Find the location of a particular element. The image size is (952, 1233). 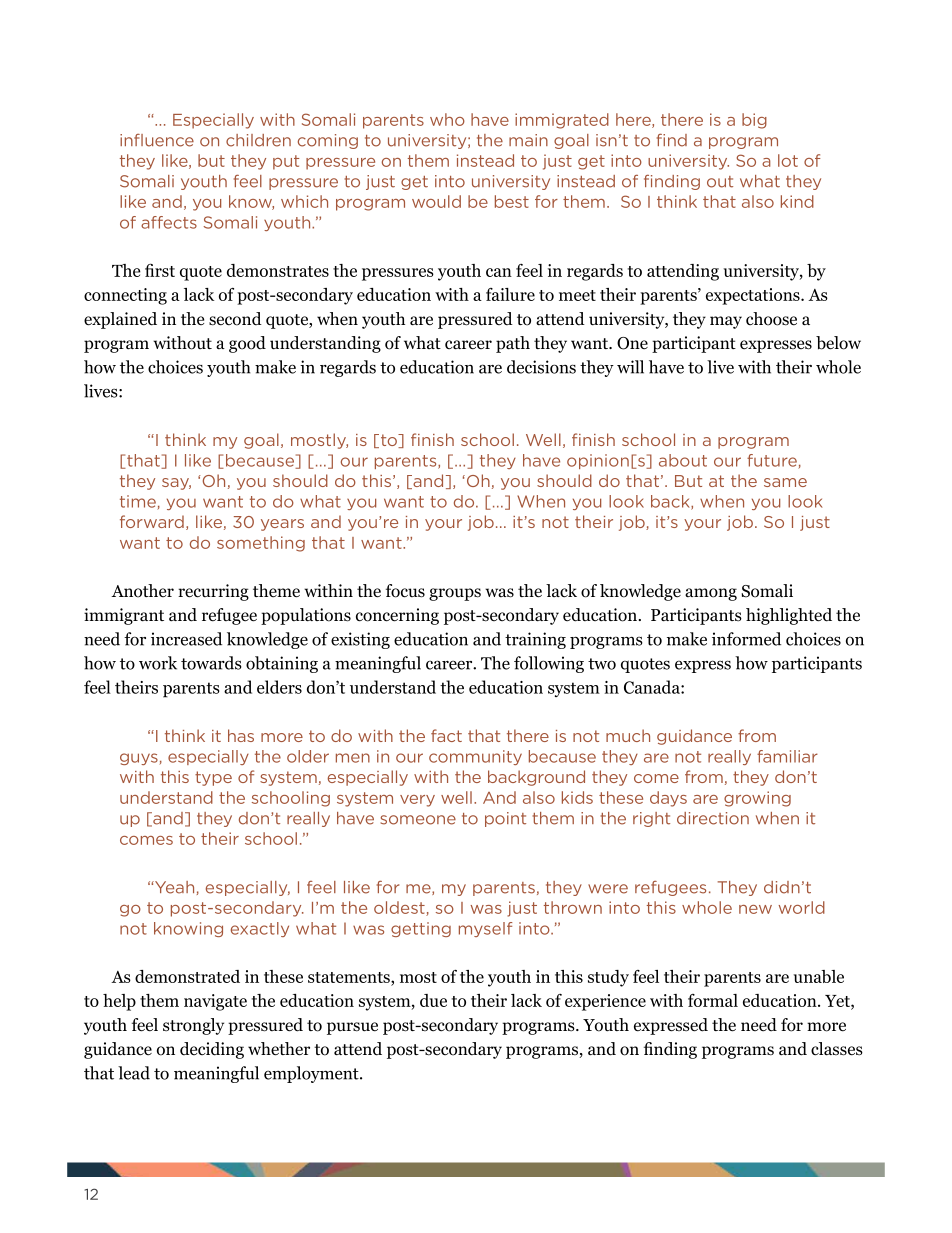

due is located at coordinates (433, 1000).
